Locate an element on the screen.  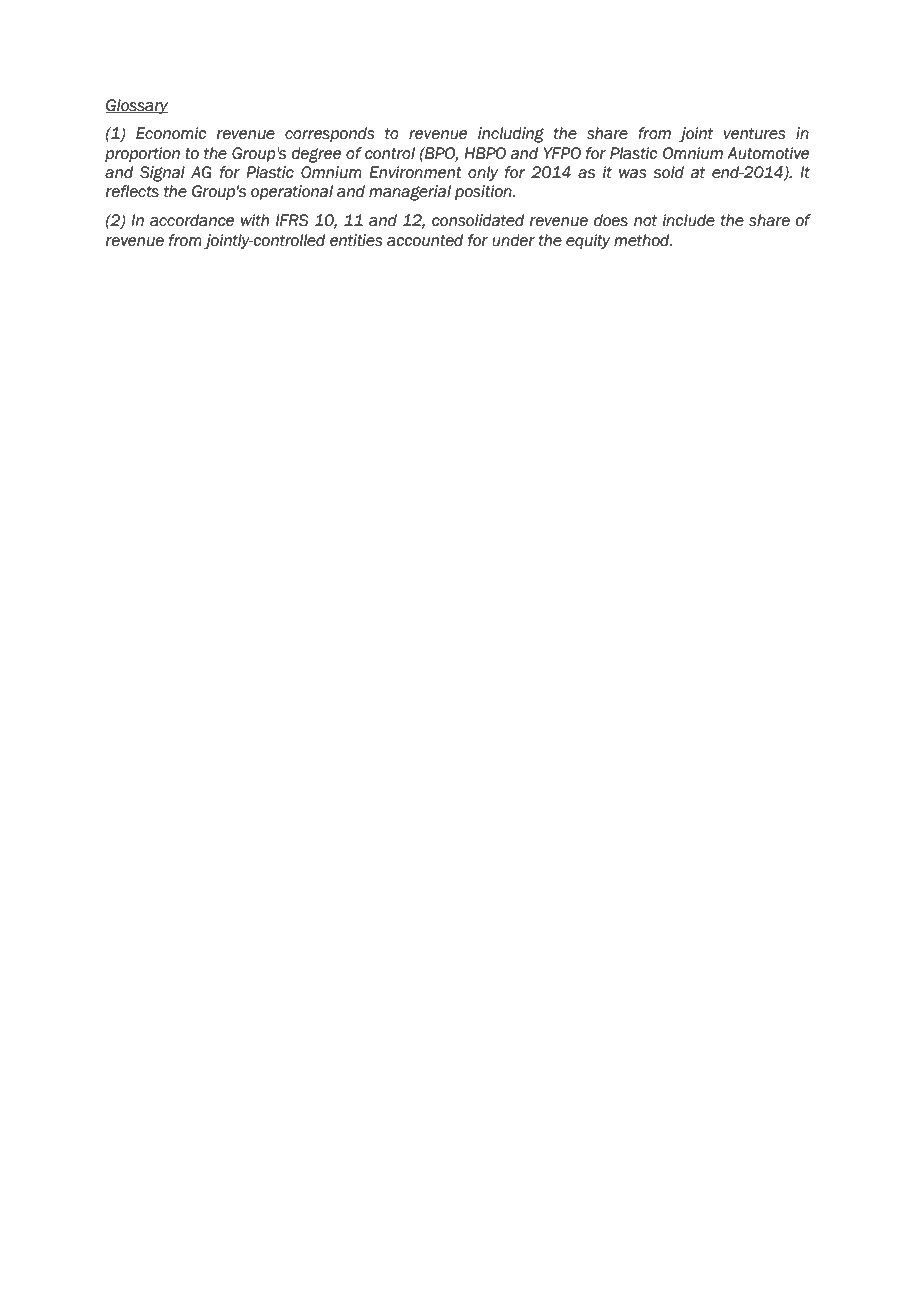
only is located at coordinates (483, 173).
